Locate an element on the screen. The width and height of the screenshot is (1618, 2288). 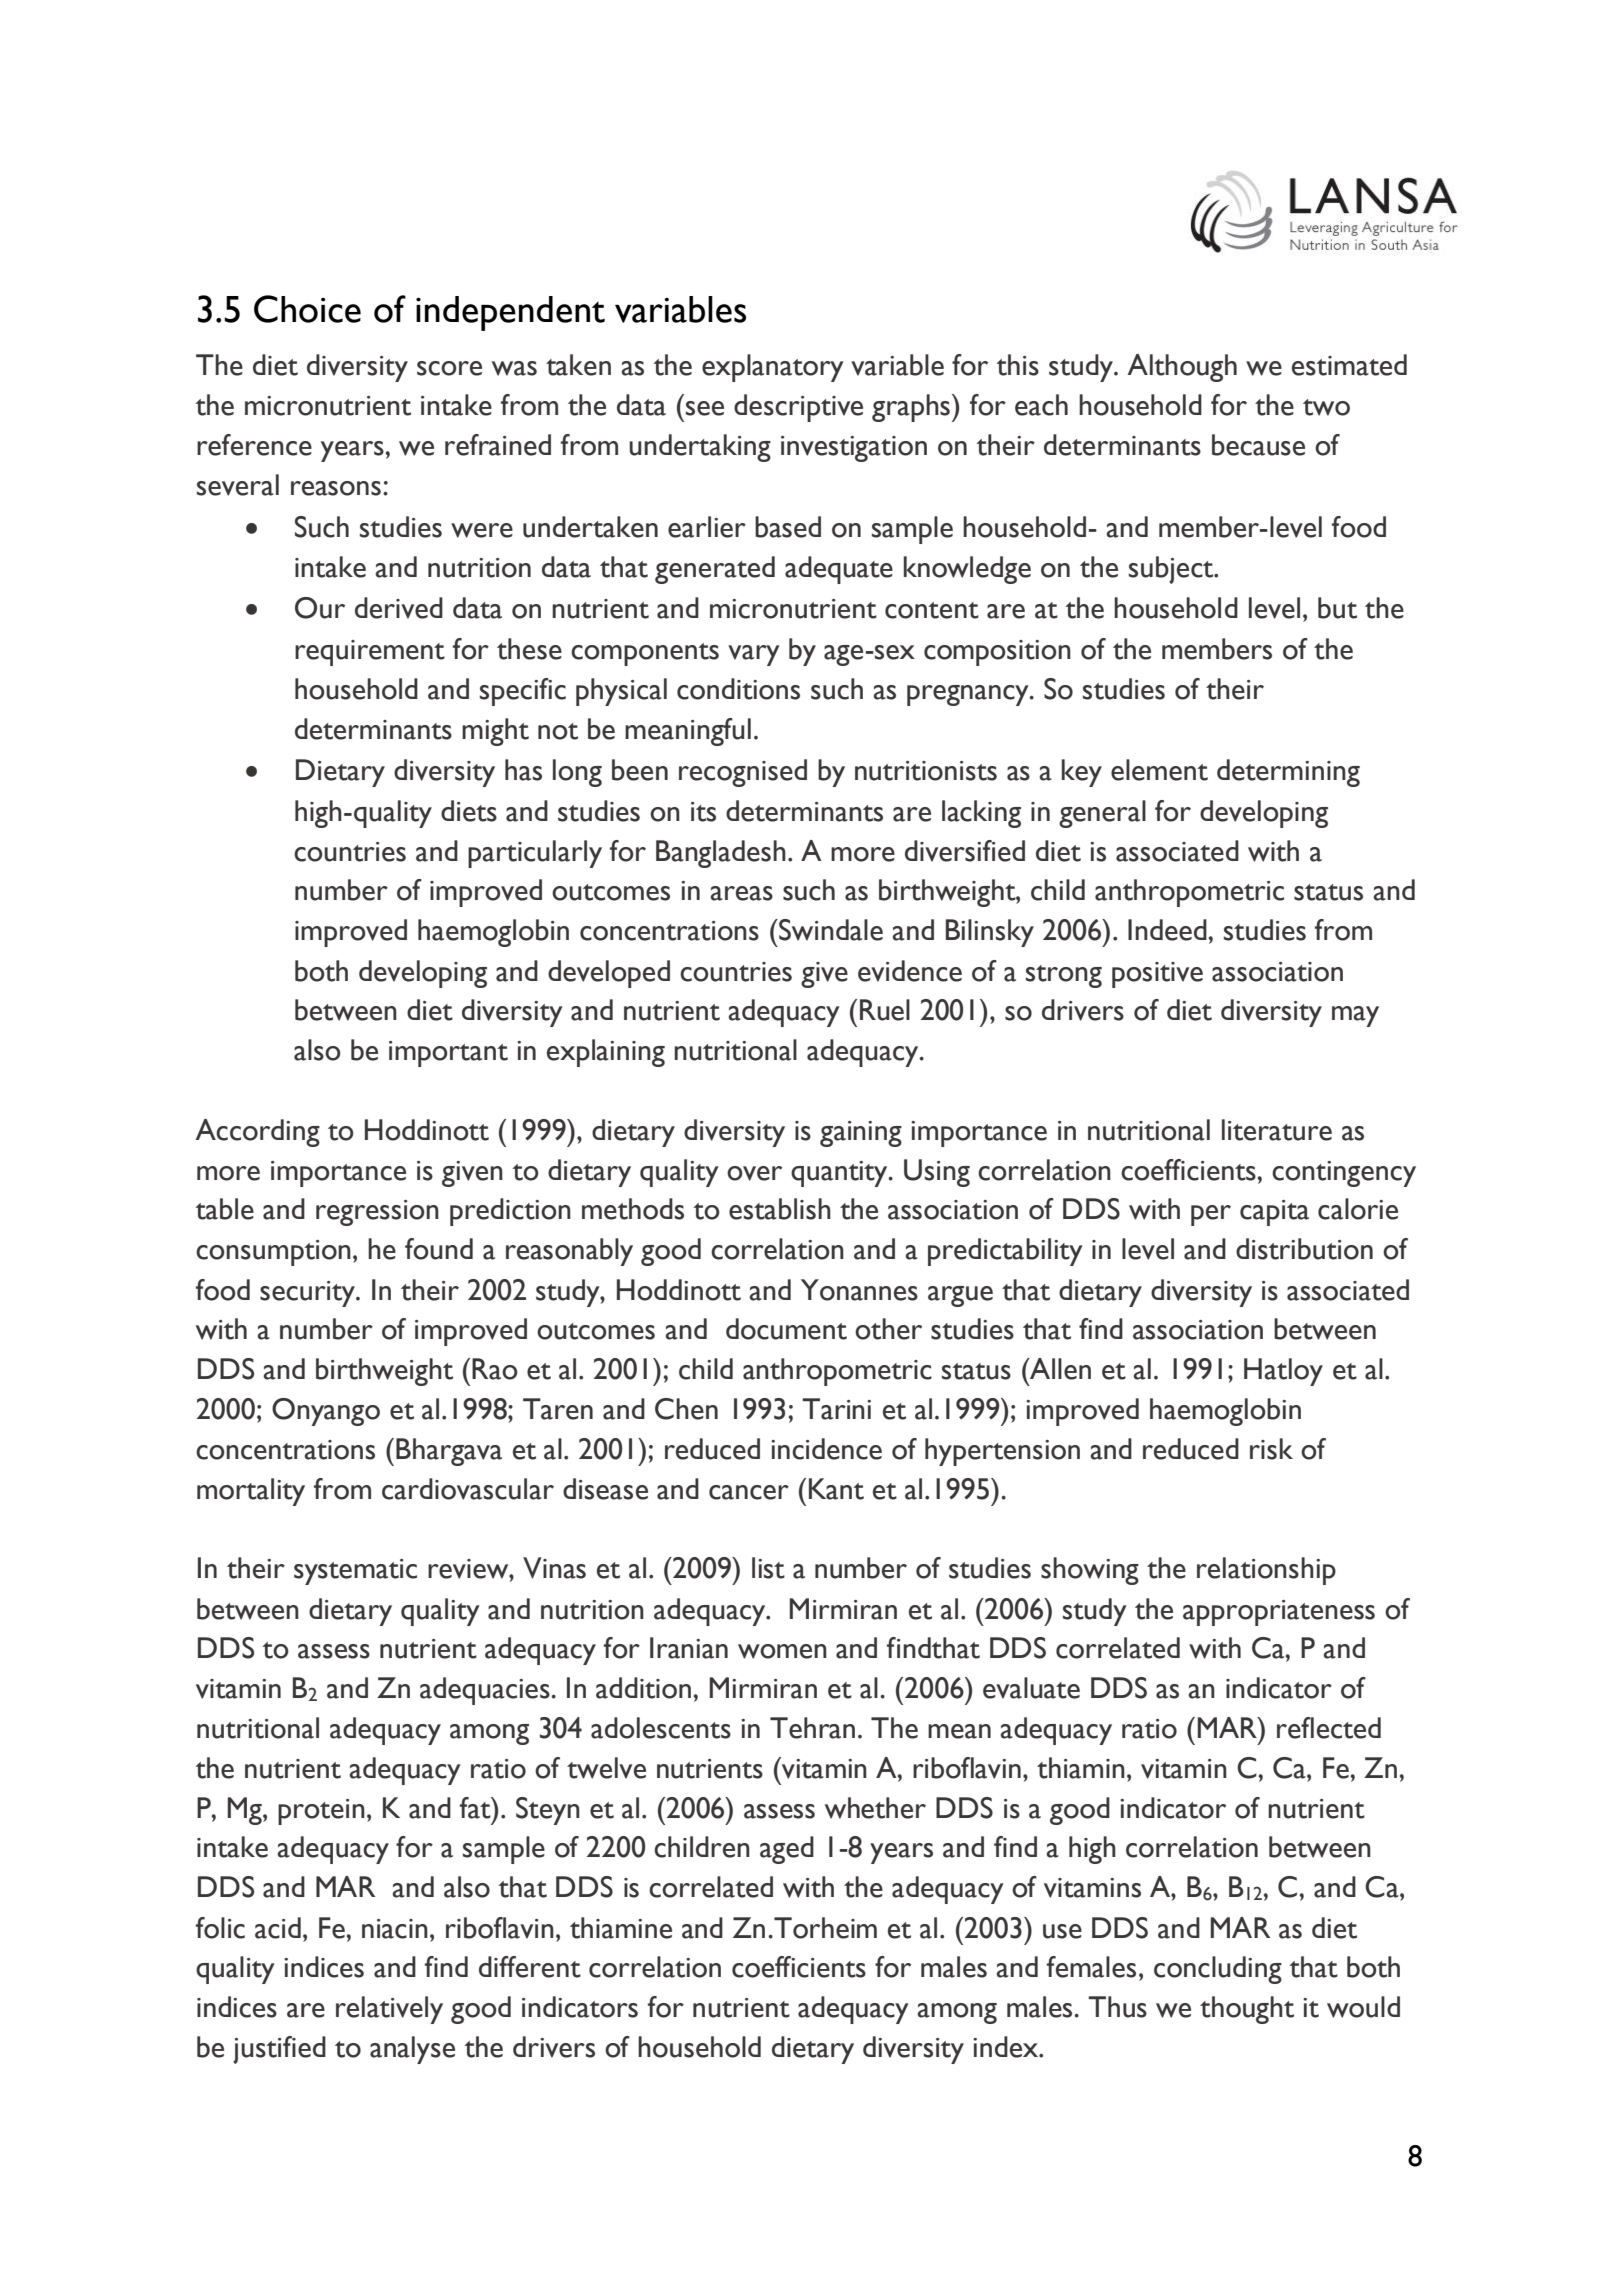
positive is located at coordinates (1157, 975).
